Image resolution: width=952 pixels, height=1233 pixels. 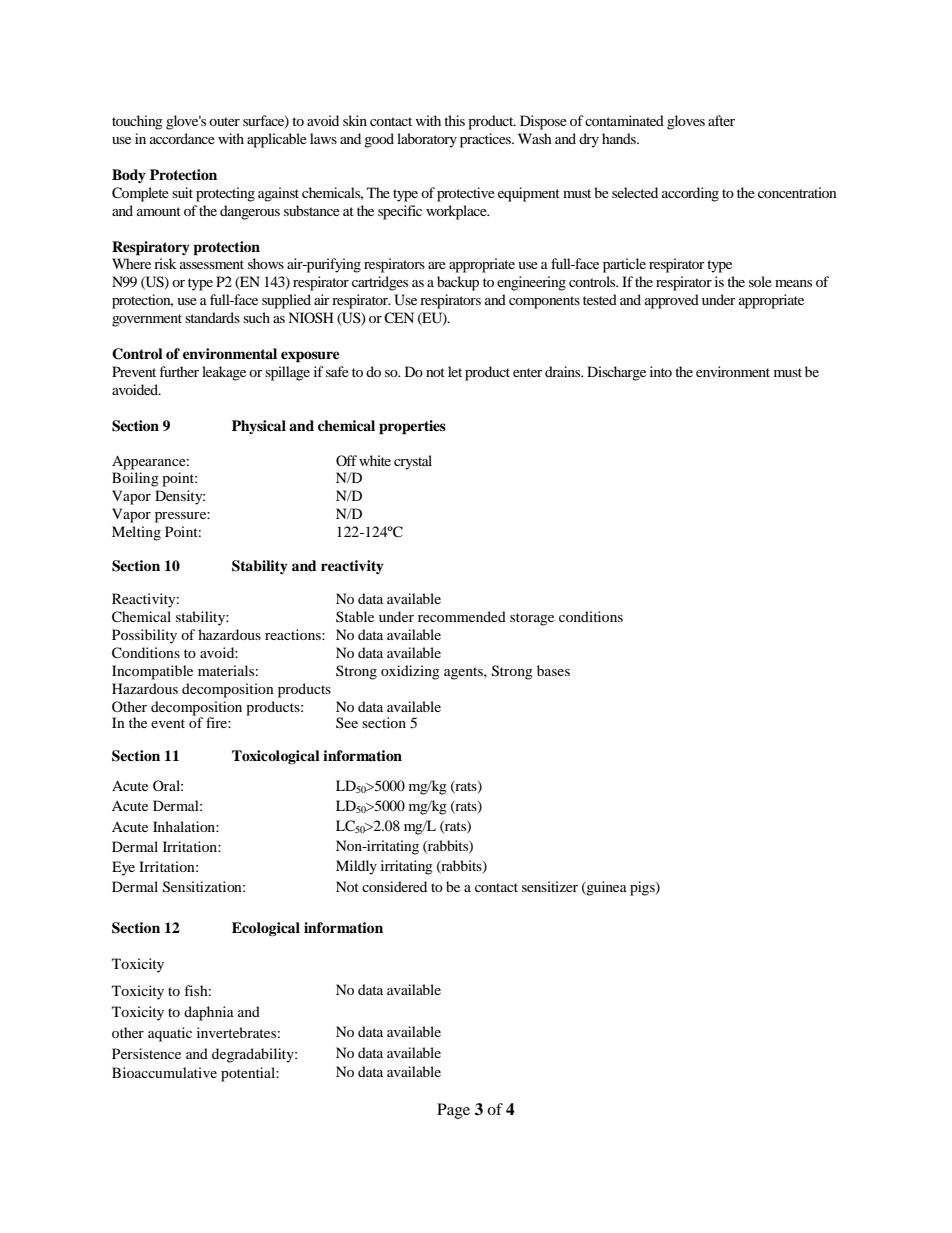 What do you see at coordinates (394, 886) in the screenshot?
I see `considered` at bounding box center [394, 886].
